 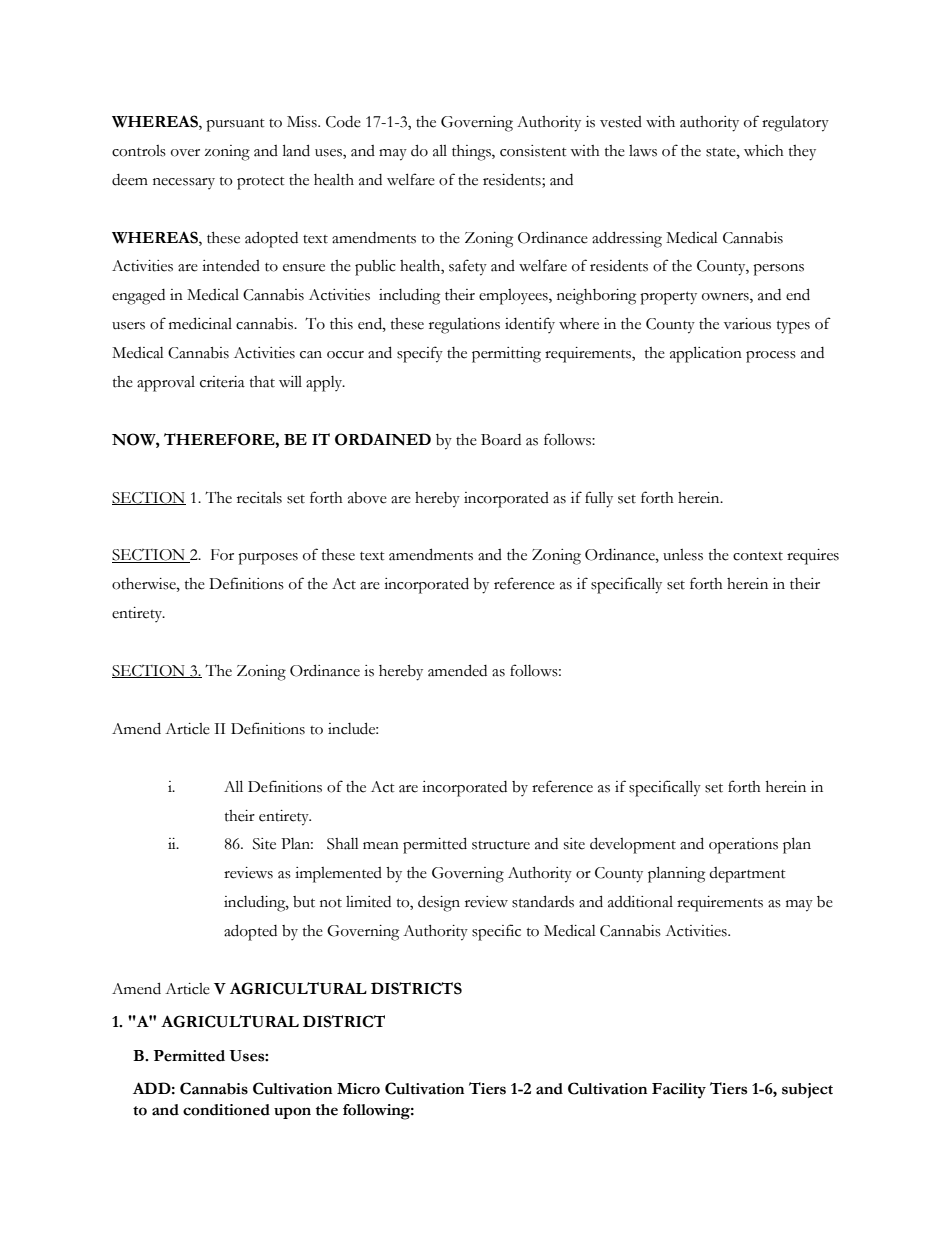 What do you see at coordinates (472, 153) in the screenshot?
I see `things` at bounding box center [472, 153].
